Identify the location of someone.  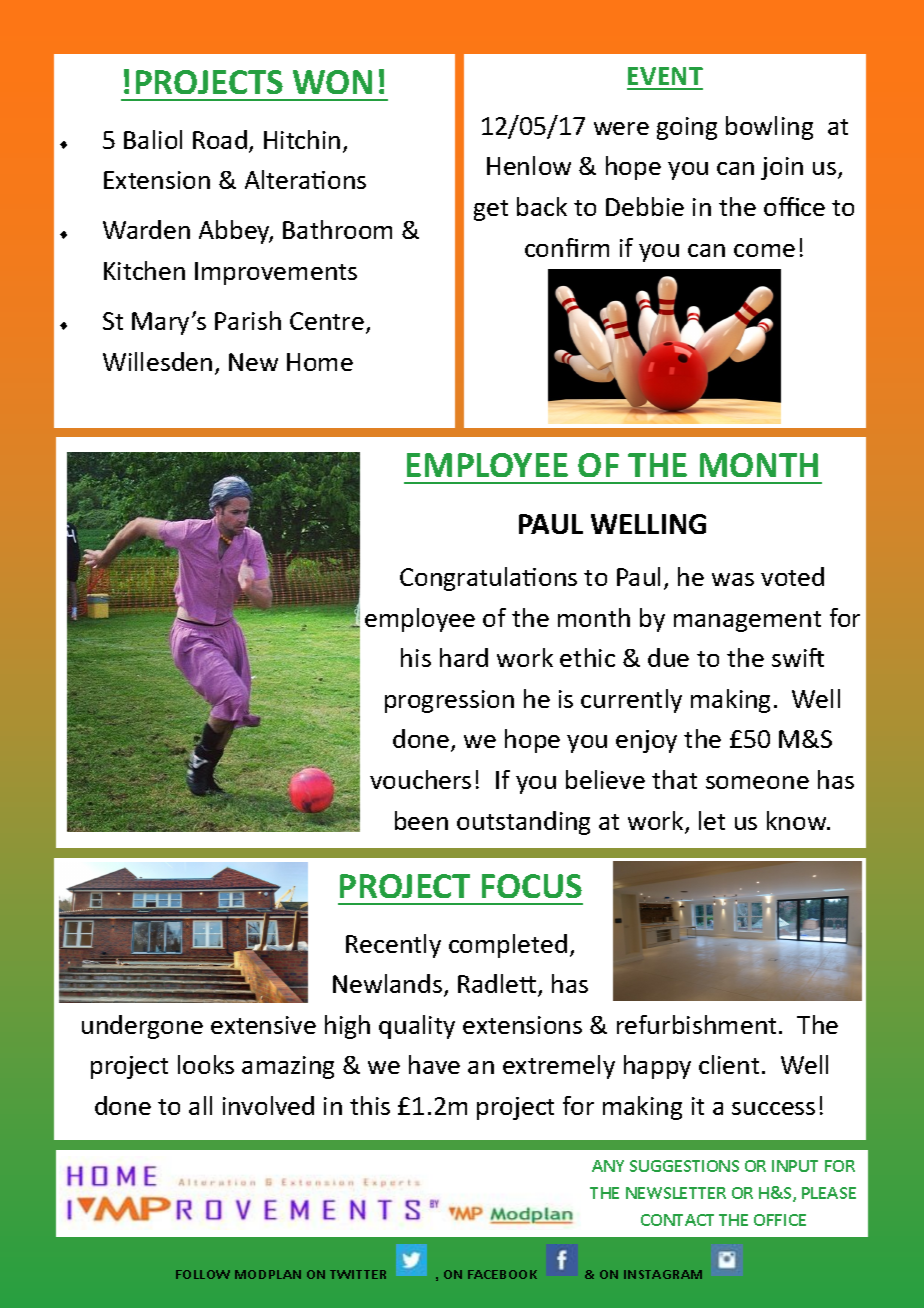
(757, 782).
